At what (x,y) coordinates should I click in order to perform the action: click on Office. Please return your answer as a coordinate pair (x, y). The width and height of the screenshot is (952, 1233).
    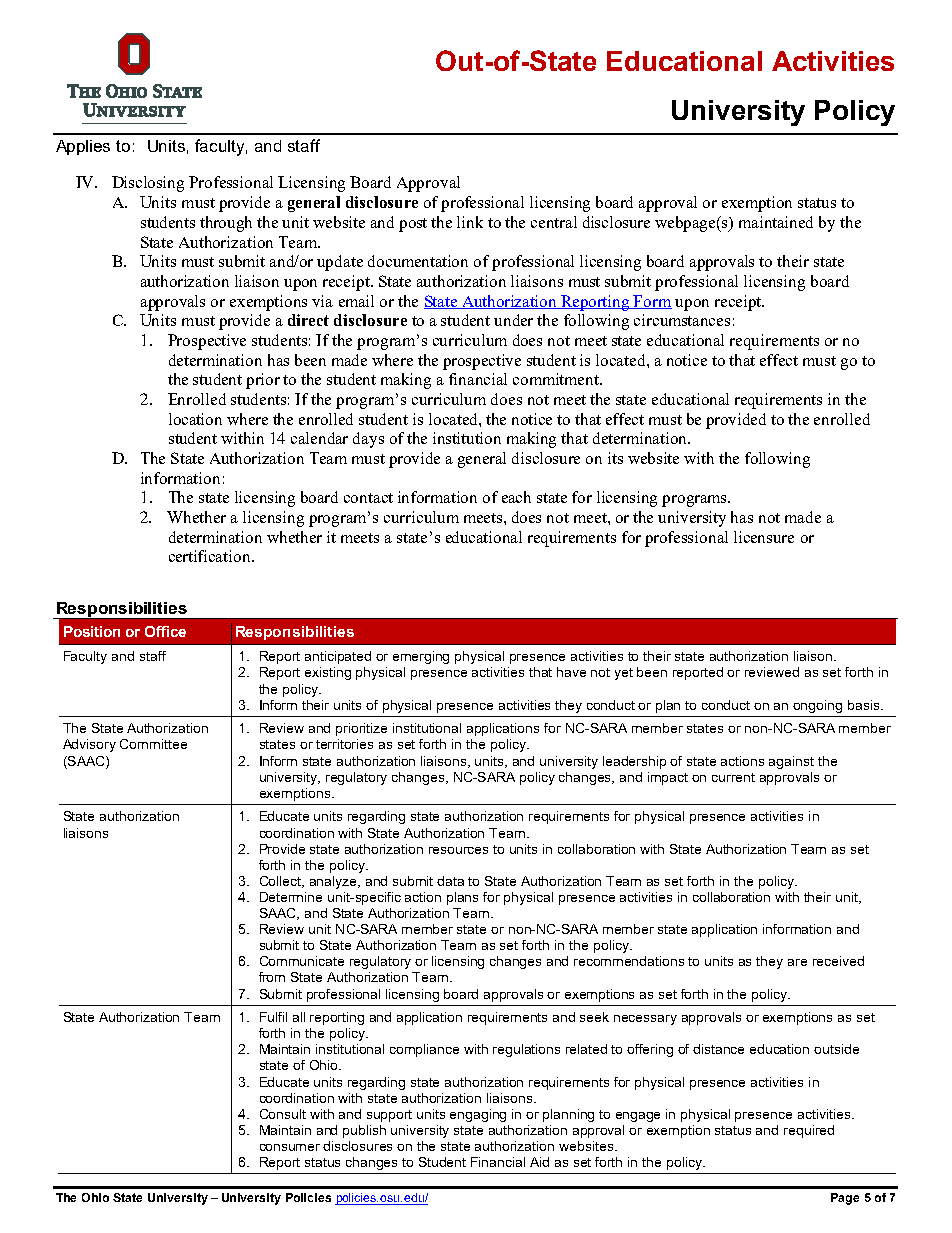
    Looking at the image, I should click on (165, 631).
